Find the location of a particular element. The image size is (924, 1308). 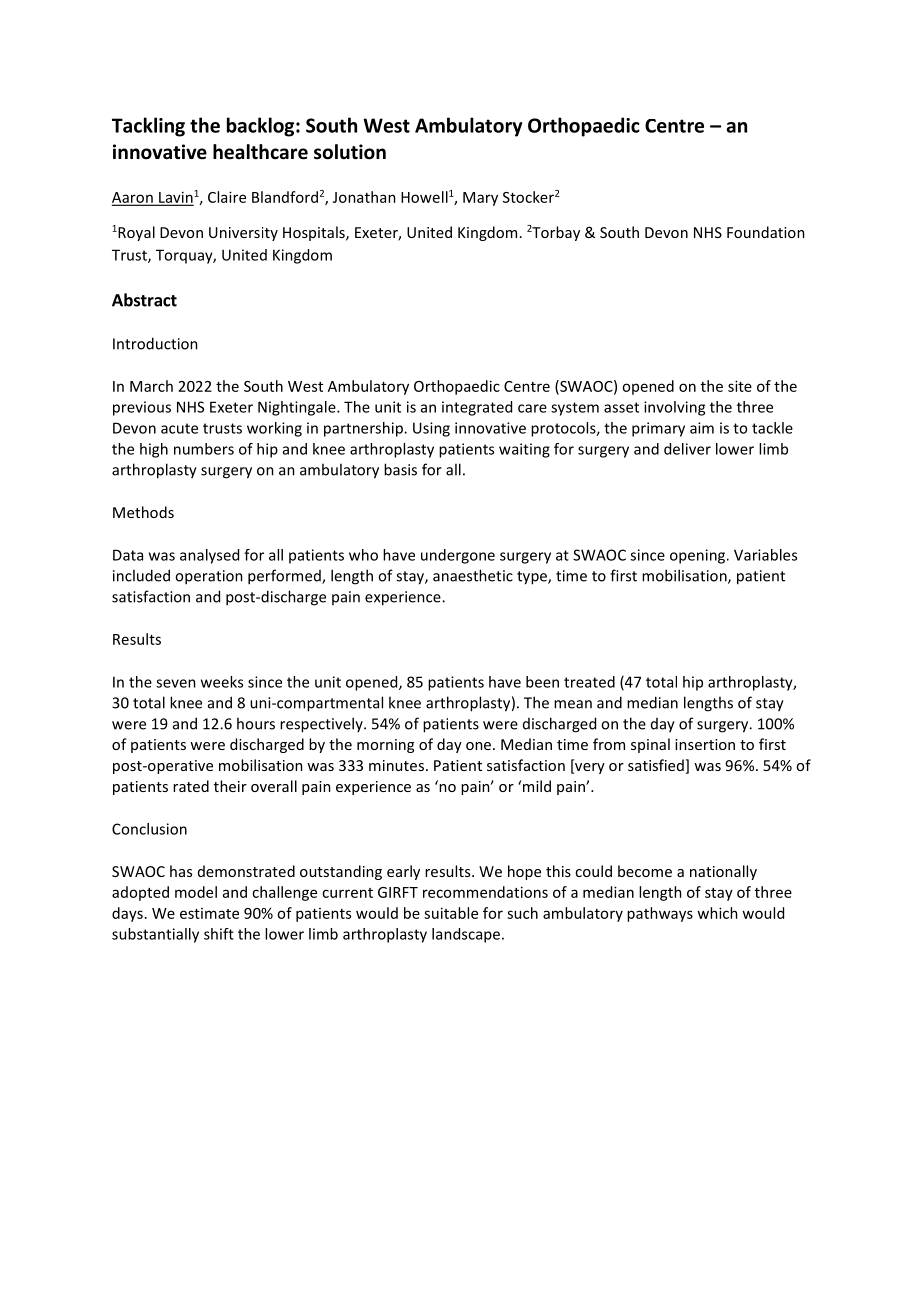

Foundation is located at coordinates (766, 232).
